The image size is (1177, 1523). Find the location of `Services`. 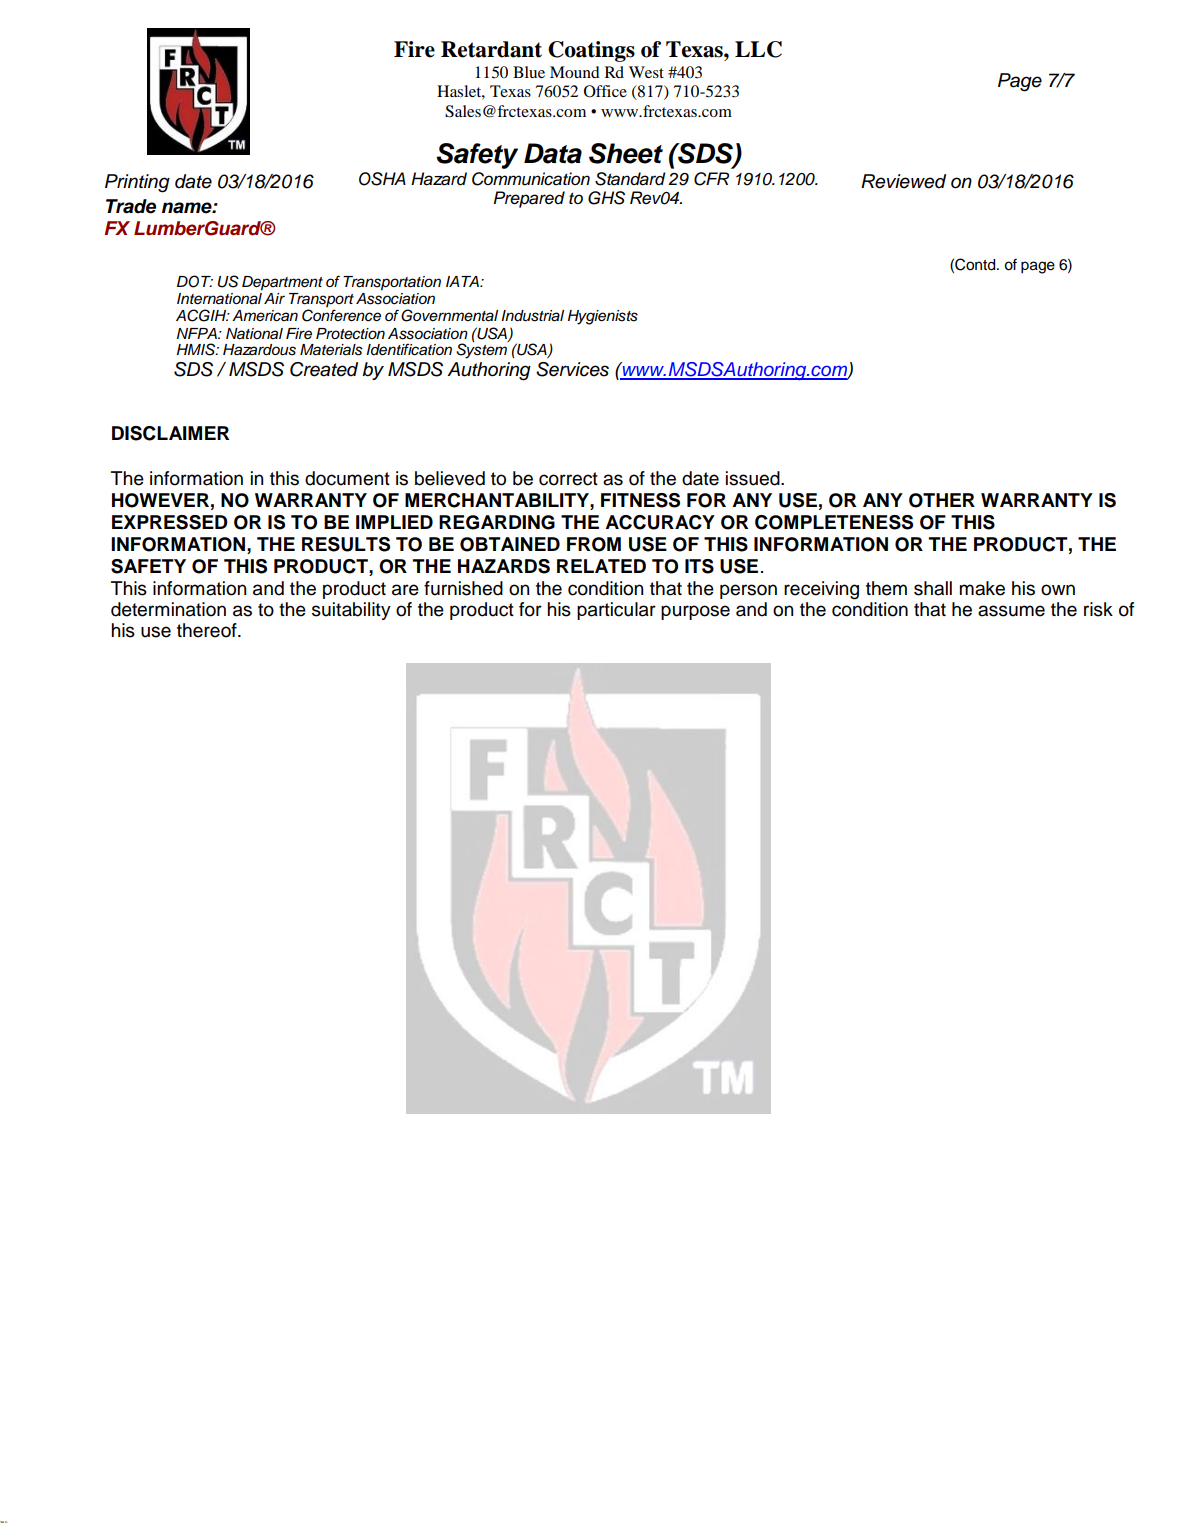

Services is located at coordinates (572, 369).
